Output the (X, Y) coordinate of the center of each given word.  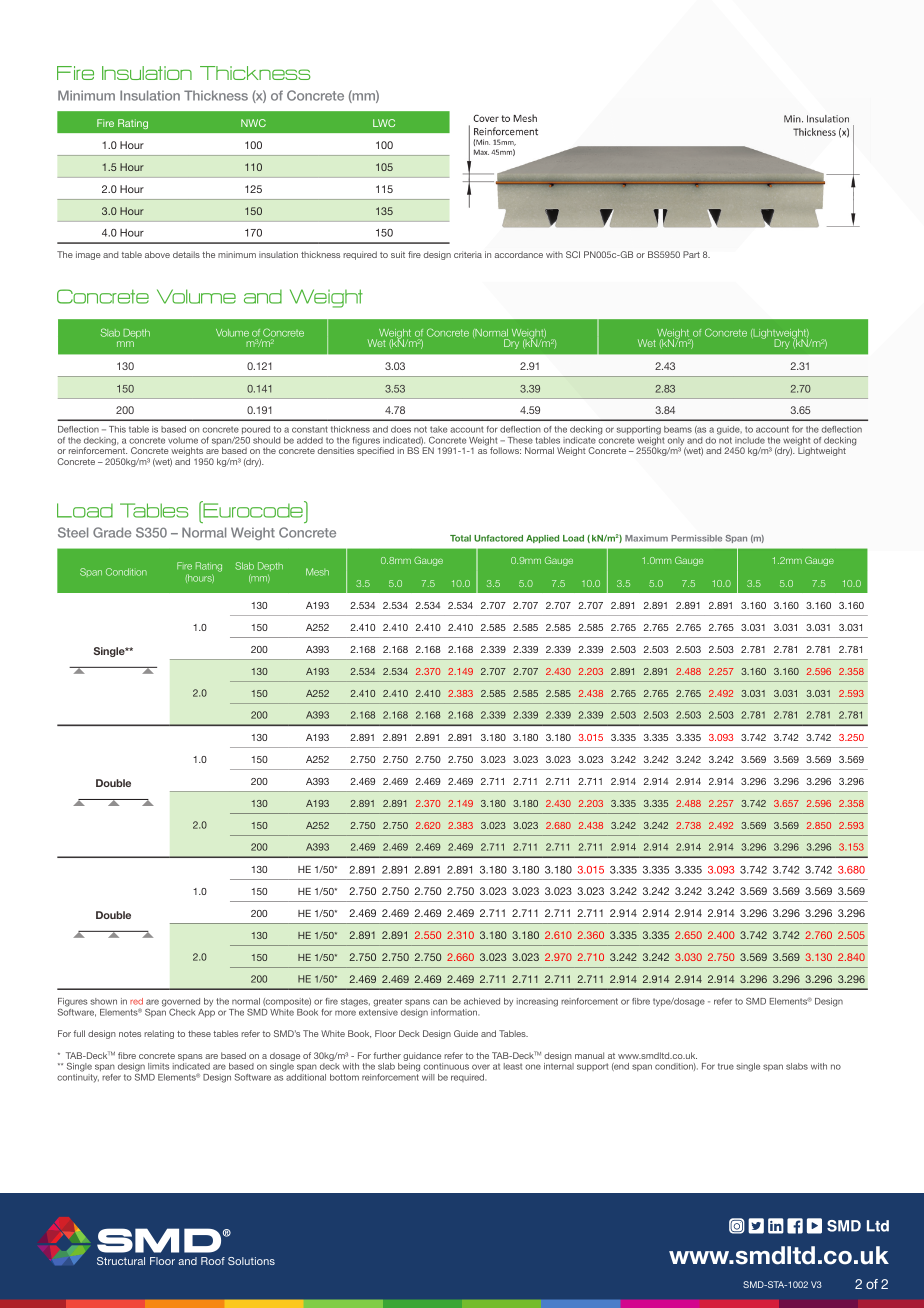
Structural (121, 1261)
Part (691, 254)
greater (387, 1002)
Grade (112, 532)
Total (460, 538)
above (157, 254)
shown (103, 1001)
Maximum (646, 538)
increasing (537, 1002)
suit (398, 254)
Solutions (251, 1261)
